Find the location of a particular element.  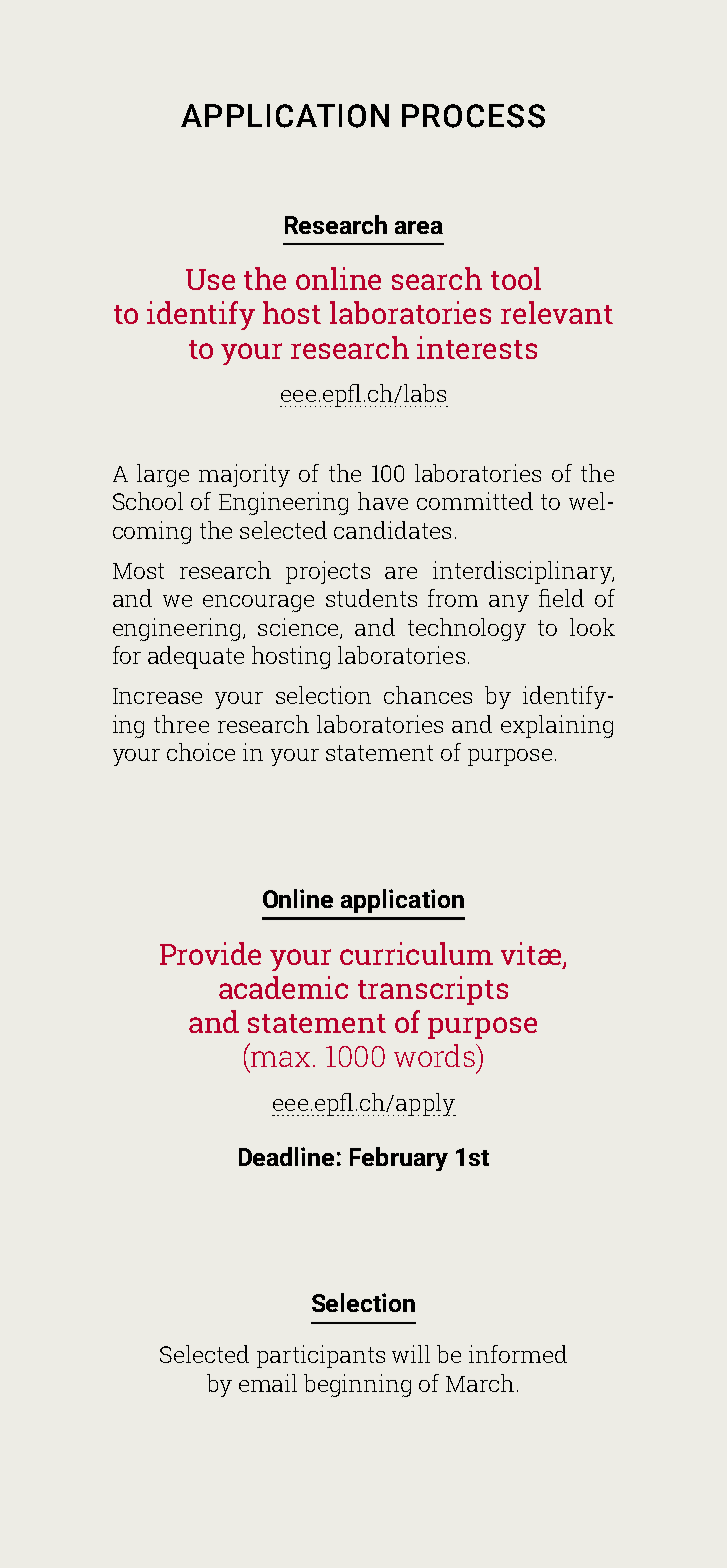

adequate is located at coordinates (196, 657).
